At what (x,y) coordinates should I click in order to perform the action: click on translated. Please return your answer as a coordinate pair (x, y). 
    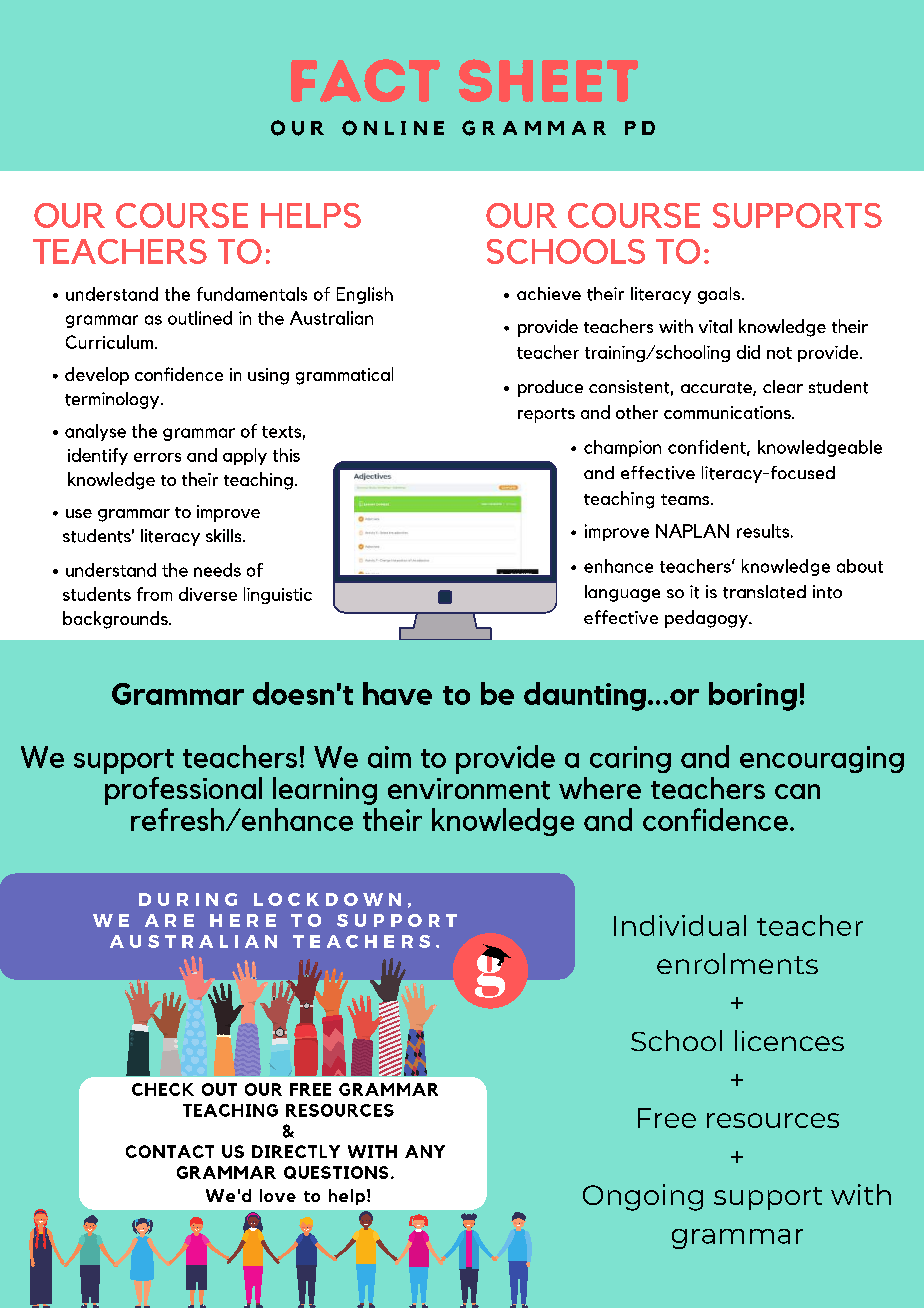
    Looking at the image, I should click on (764, 592).
